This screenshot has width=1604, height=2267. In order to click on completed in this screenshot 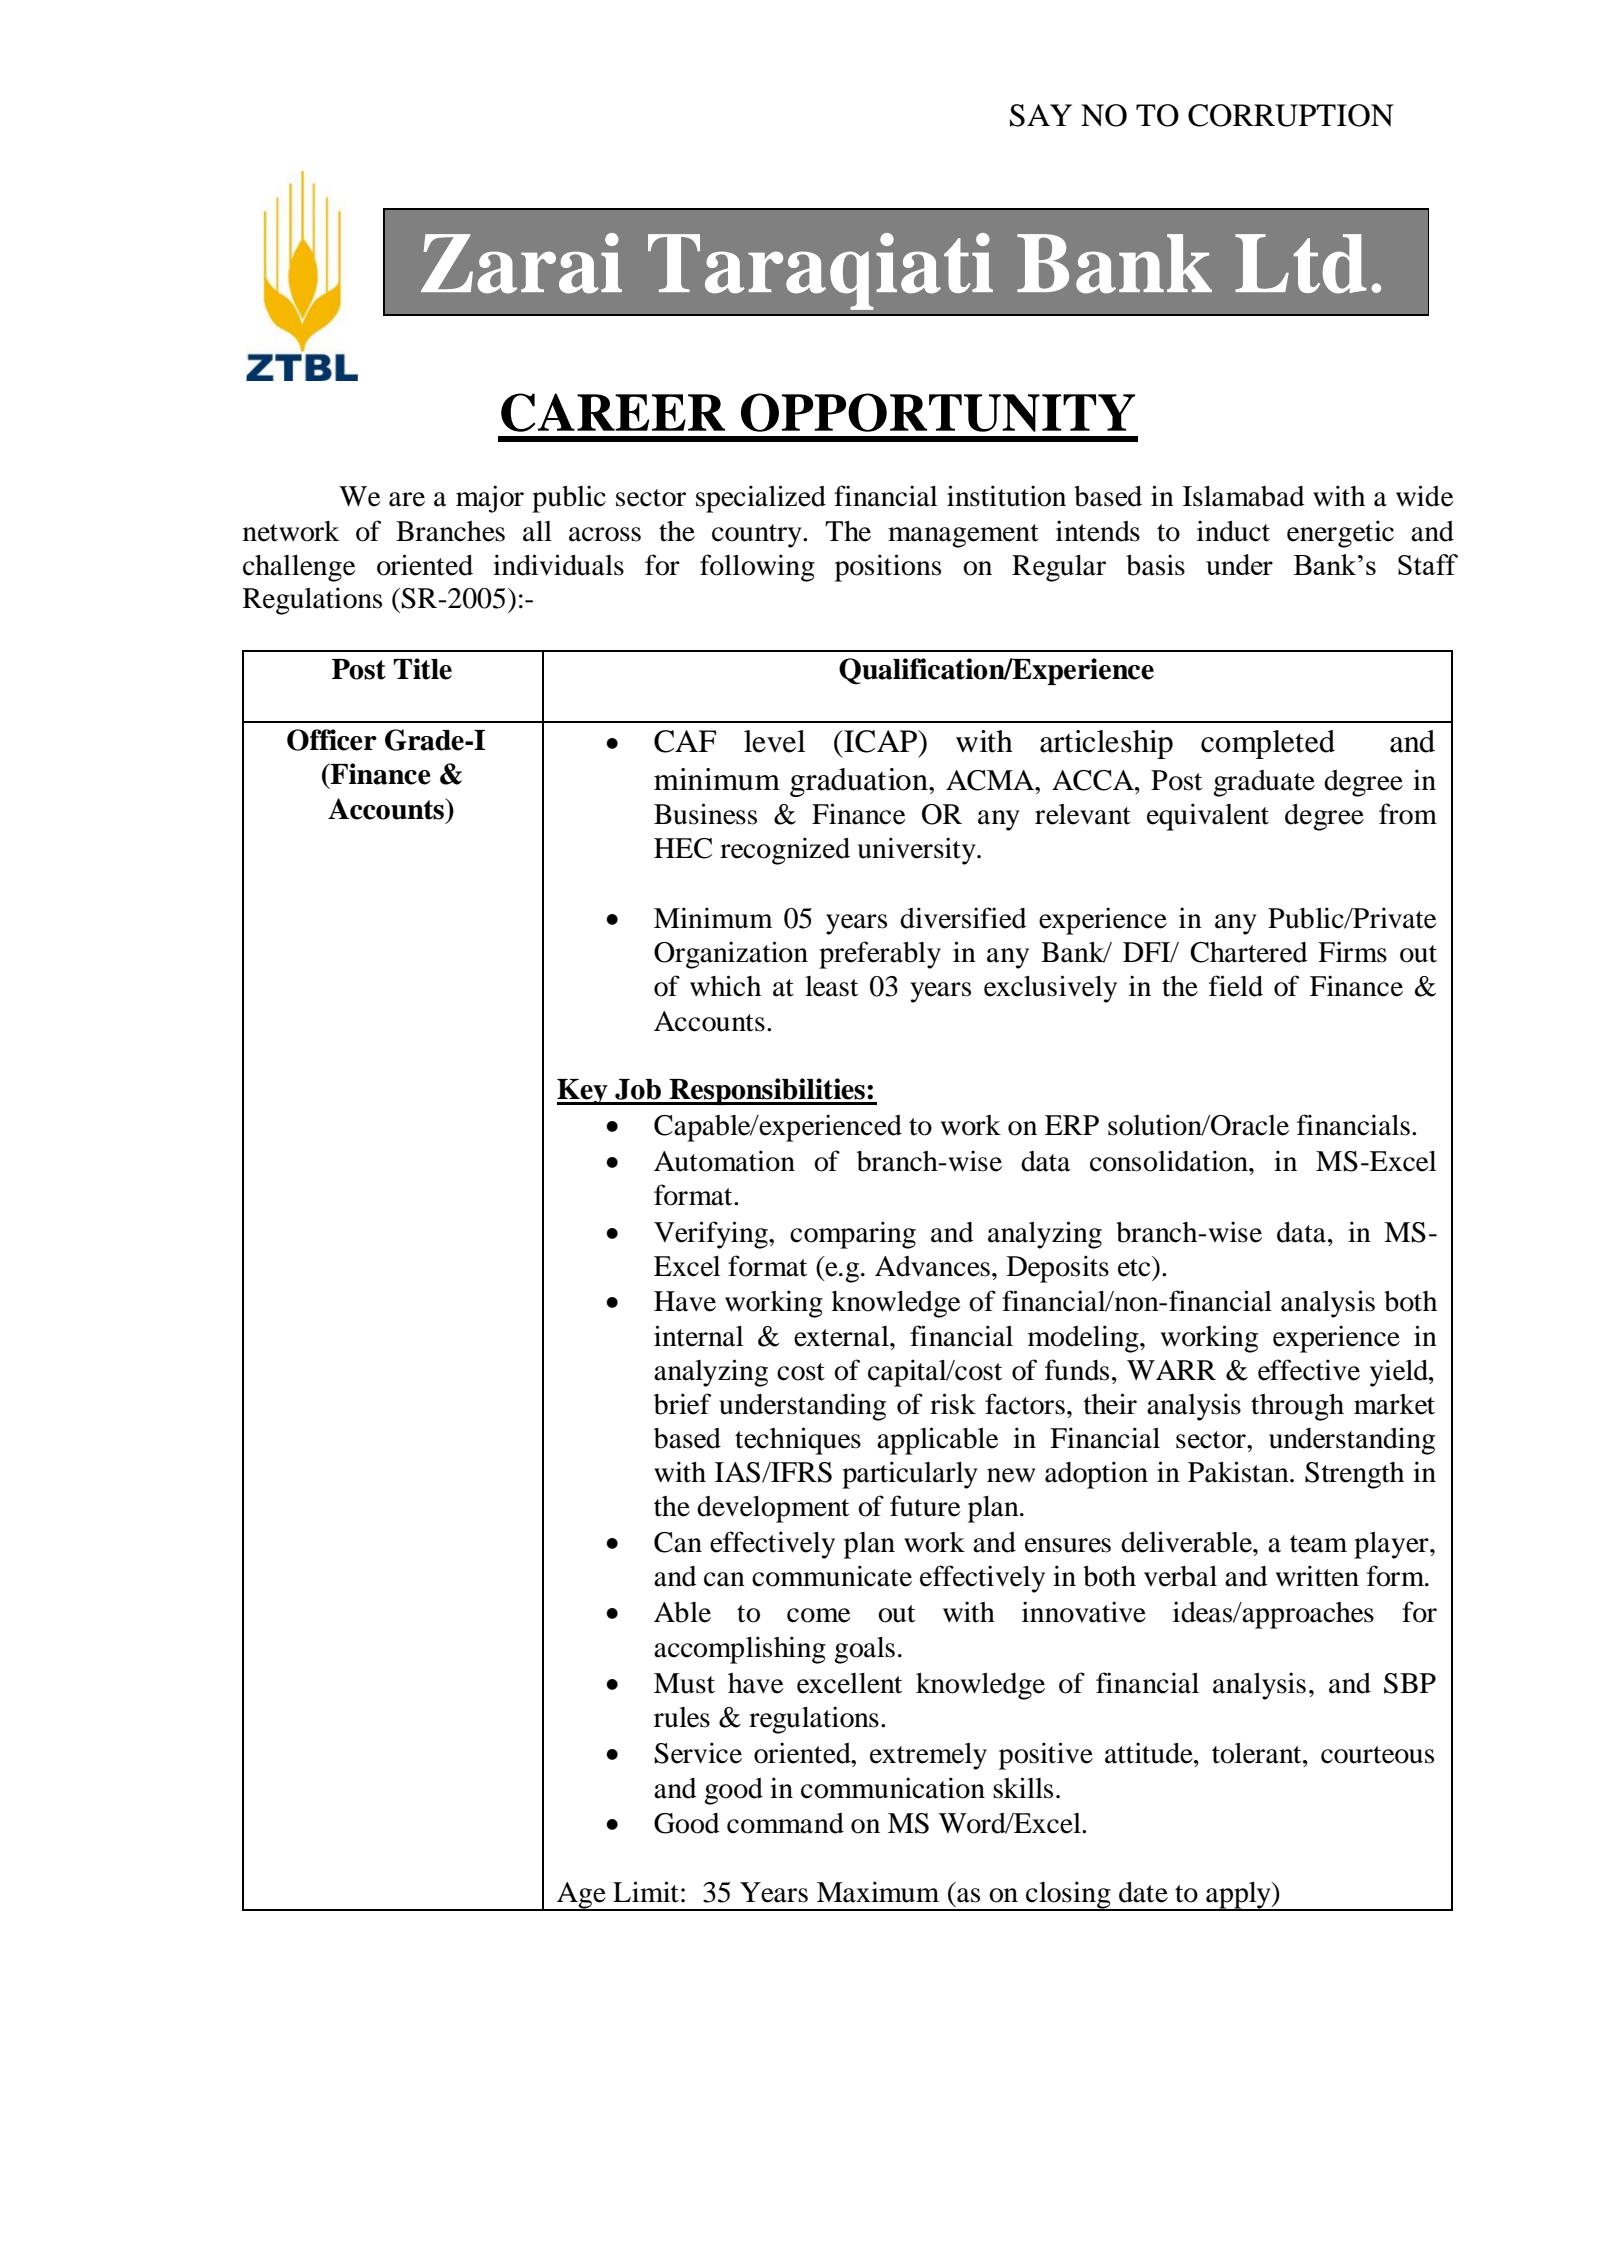, I will do `click(1268, 744)`.
